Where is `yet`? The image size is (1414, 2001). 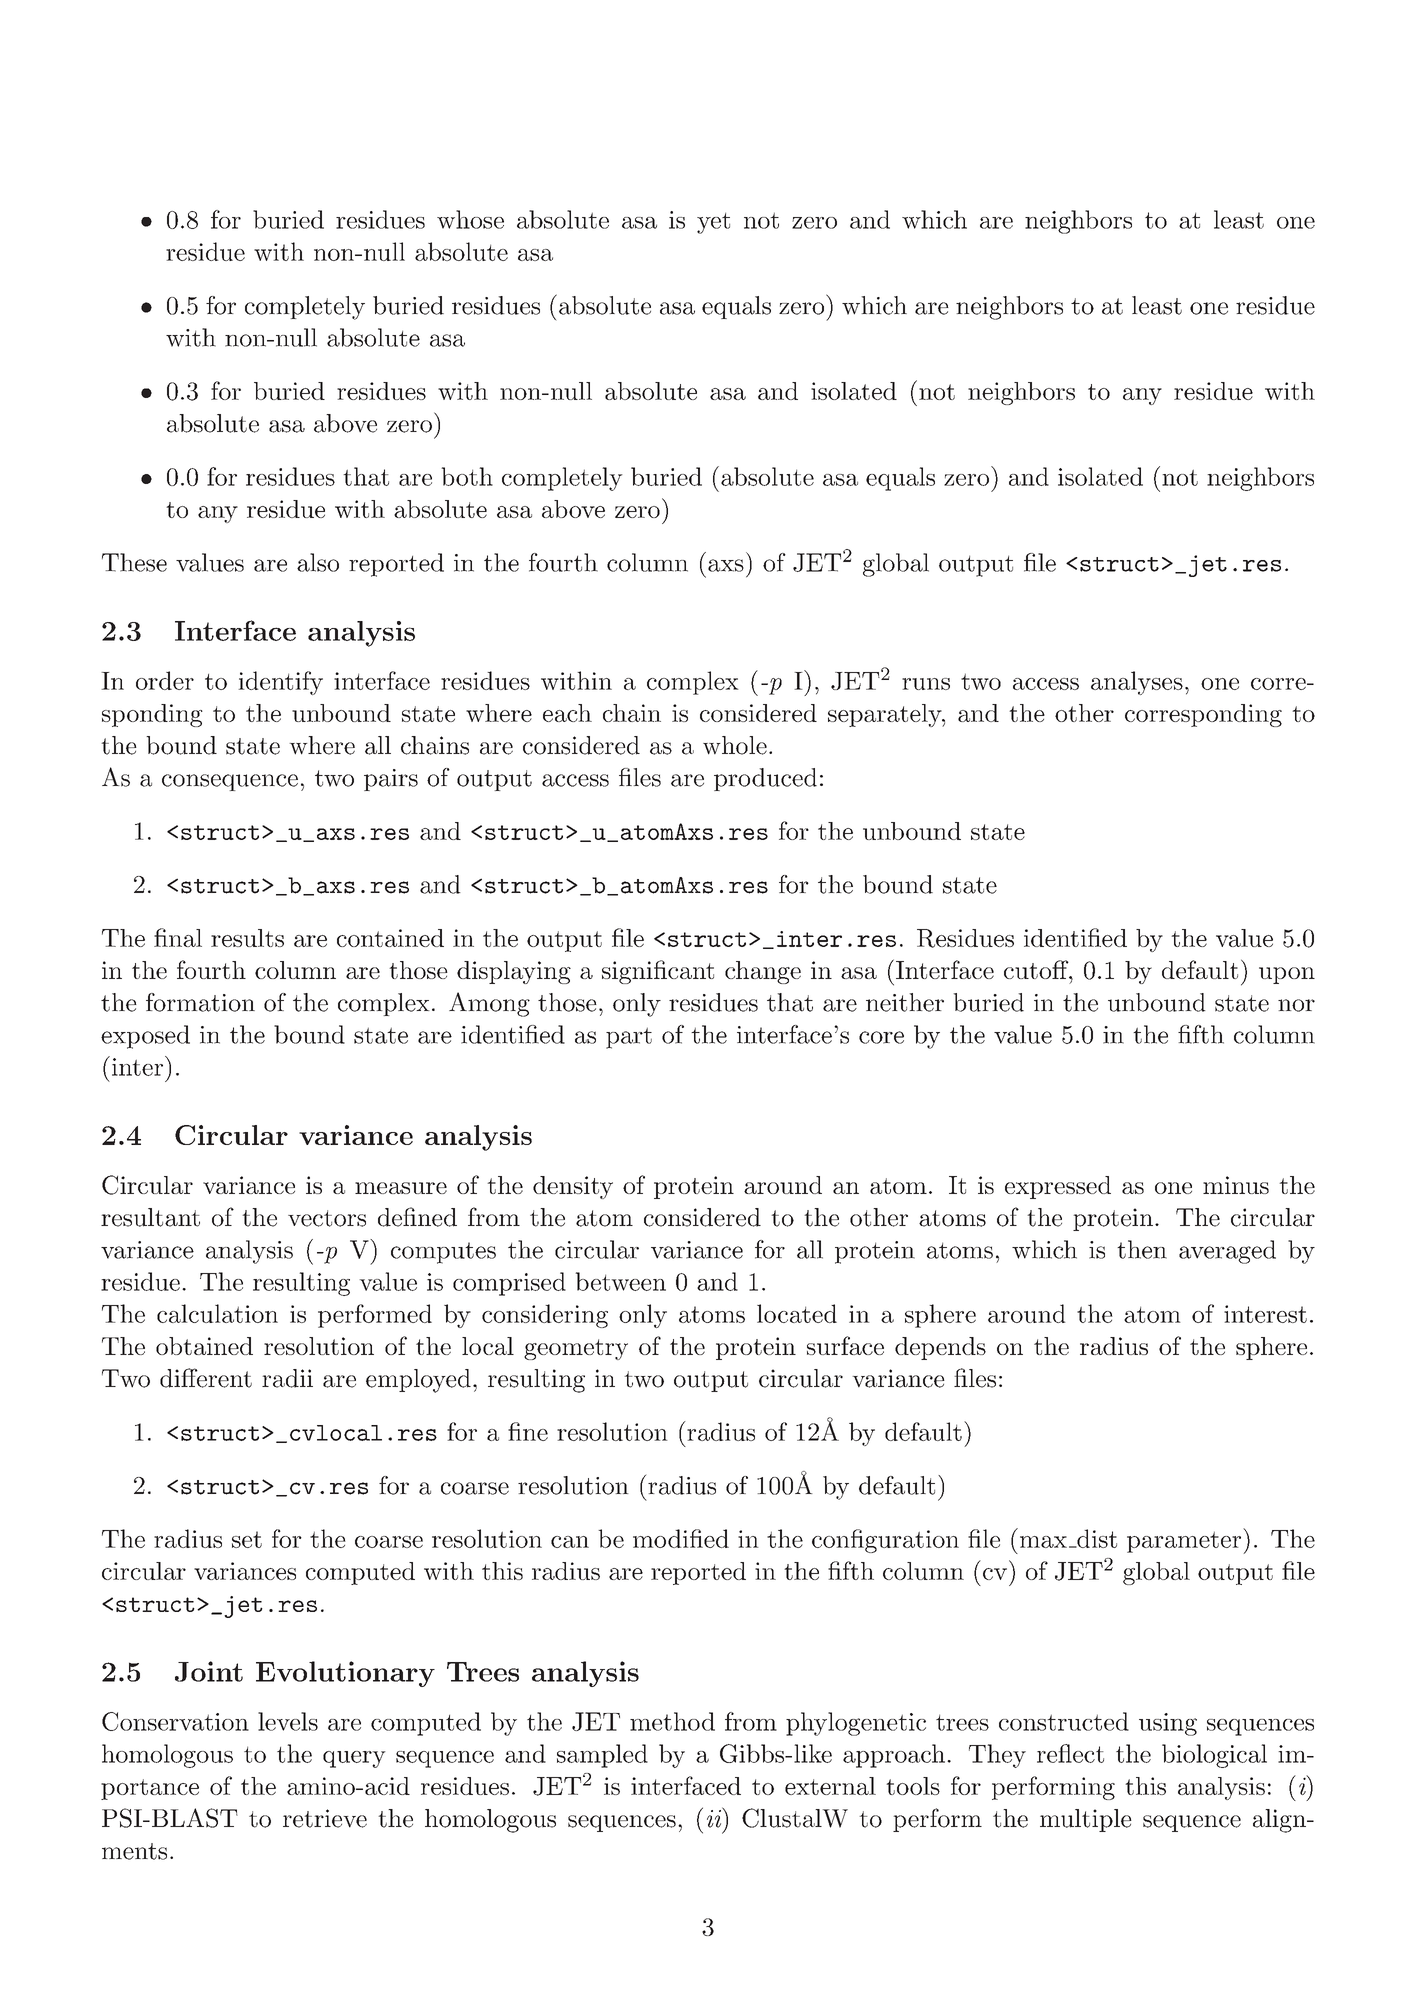 yet is located at coordinates (713, 223).
